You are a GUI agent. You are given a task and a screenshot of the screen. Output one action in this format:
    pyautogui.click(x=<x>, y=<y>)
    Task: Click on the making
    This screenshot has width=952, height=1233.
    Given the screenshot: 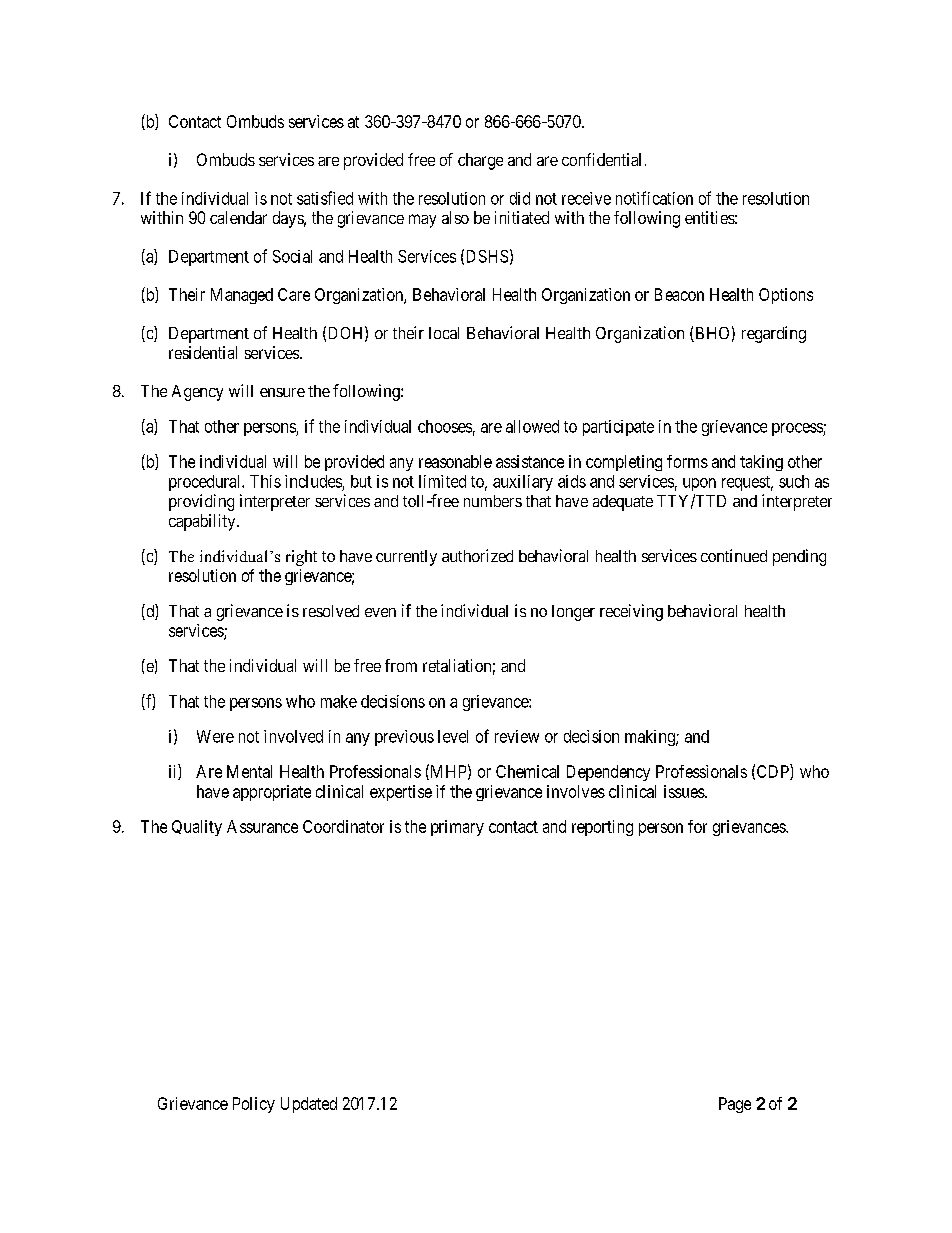 What is the action you would take?
    pyautogui.click(x=651, y=738)
